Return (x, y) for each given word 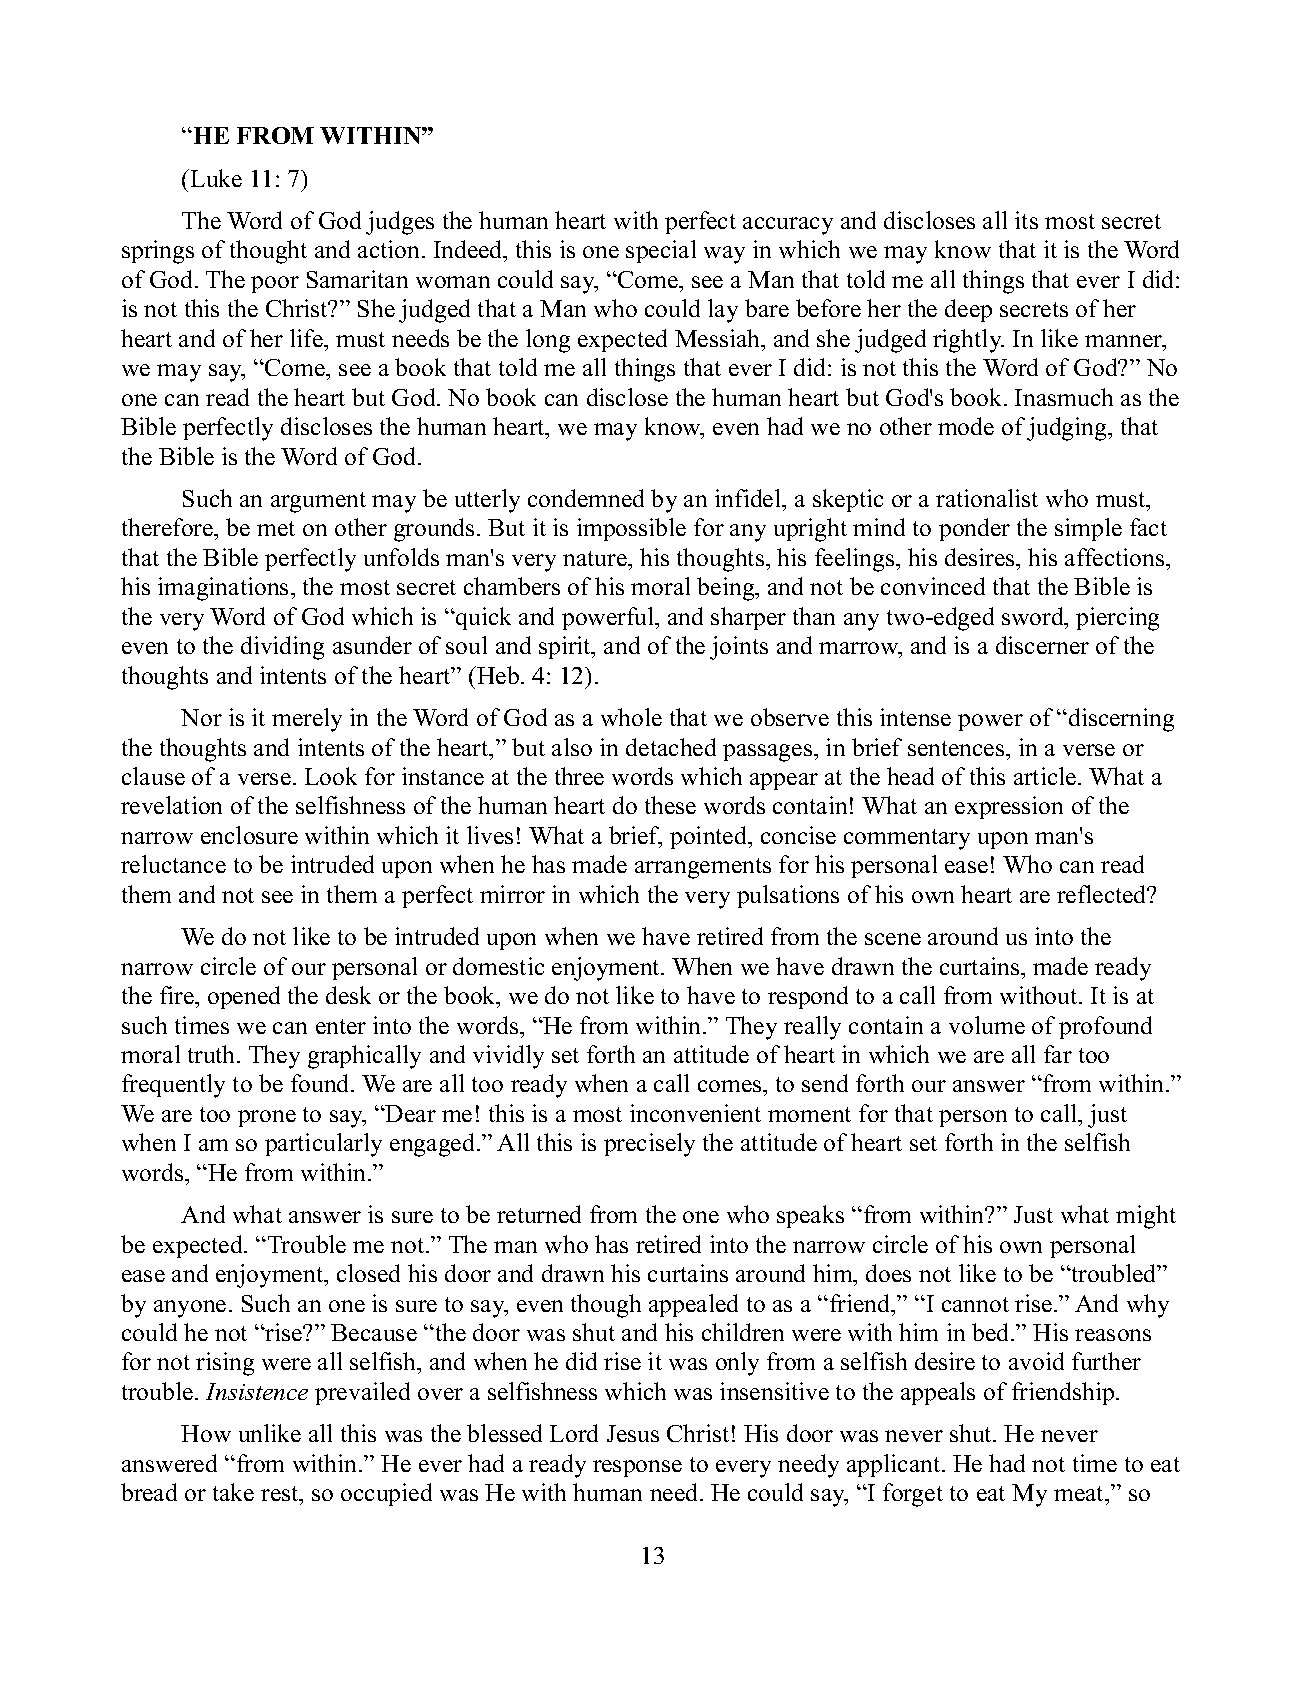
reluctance (173, 864)
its (1026, 220)
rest (281, 1493)
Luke (216, 178)
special (661, 251)
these (670, 805)
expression (1009, 807)
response (637, 1468)
